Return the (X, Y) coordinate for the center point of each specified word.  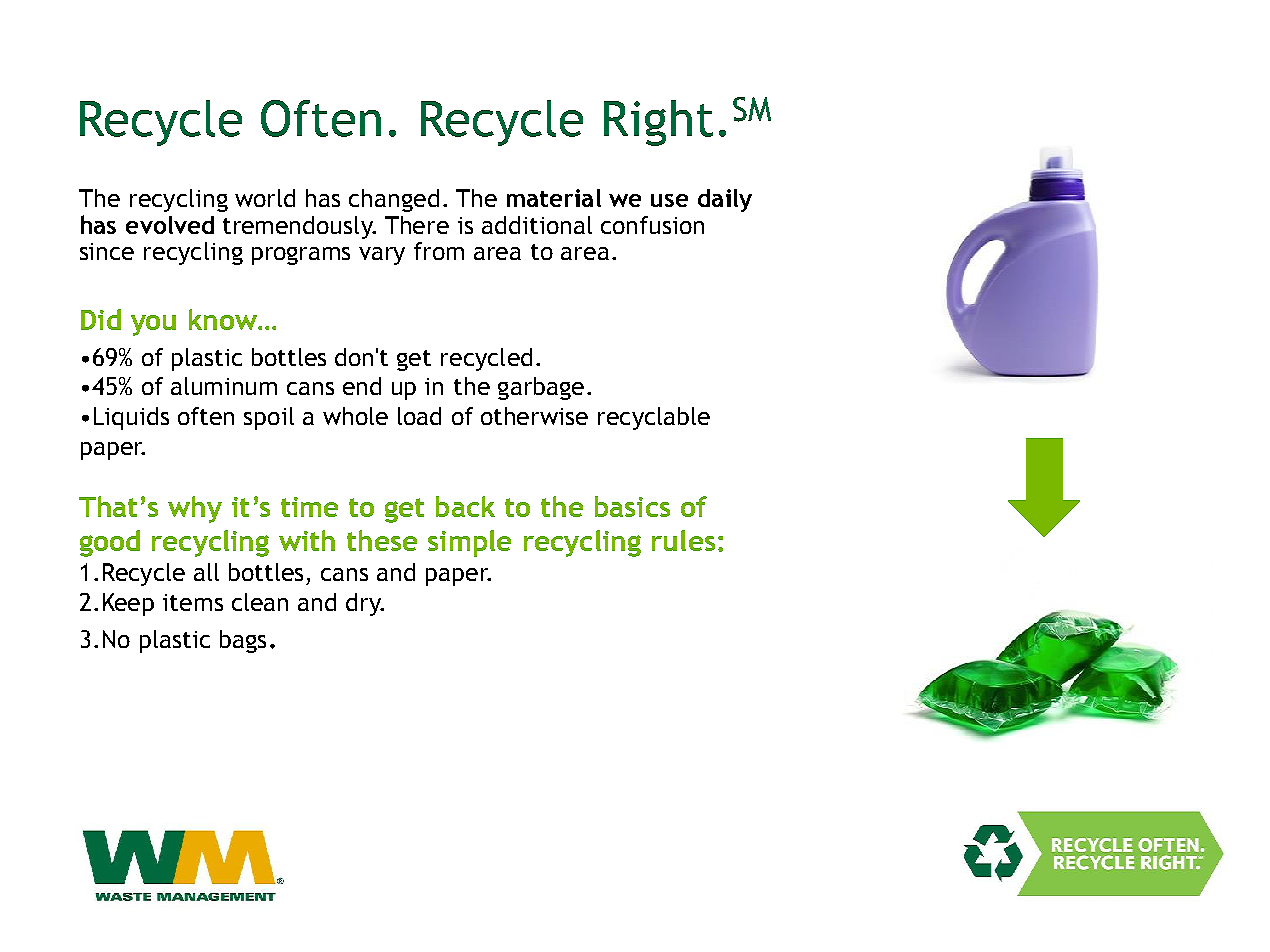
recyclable (654, 418)
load (419, 416)
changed (394, 200)
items (193, 602)
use (669, 200)
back (465, 506)
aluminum (224, 386)
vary (382, 256)
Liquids (131, 418)
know (224, 319)
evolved (170, 225)
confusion (652, 225)
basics (632, 506)
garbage (541, 388)
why (195, 509)
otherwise (534, 416)
